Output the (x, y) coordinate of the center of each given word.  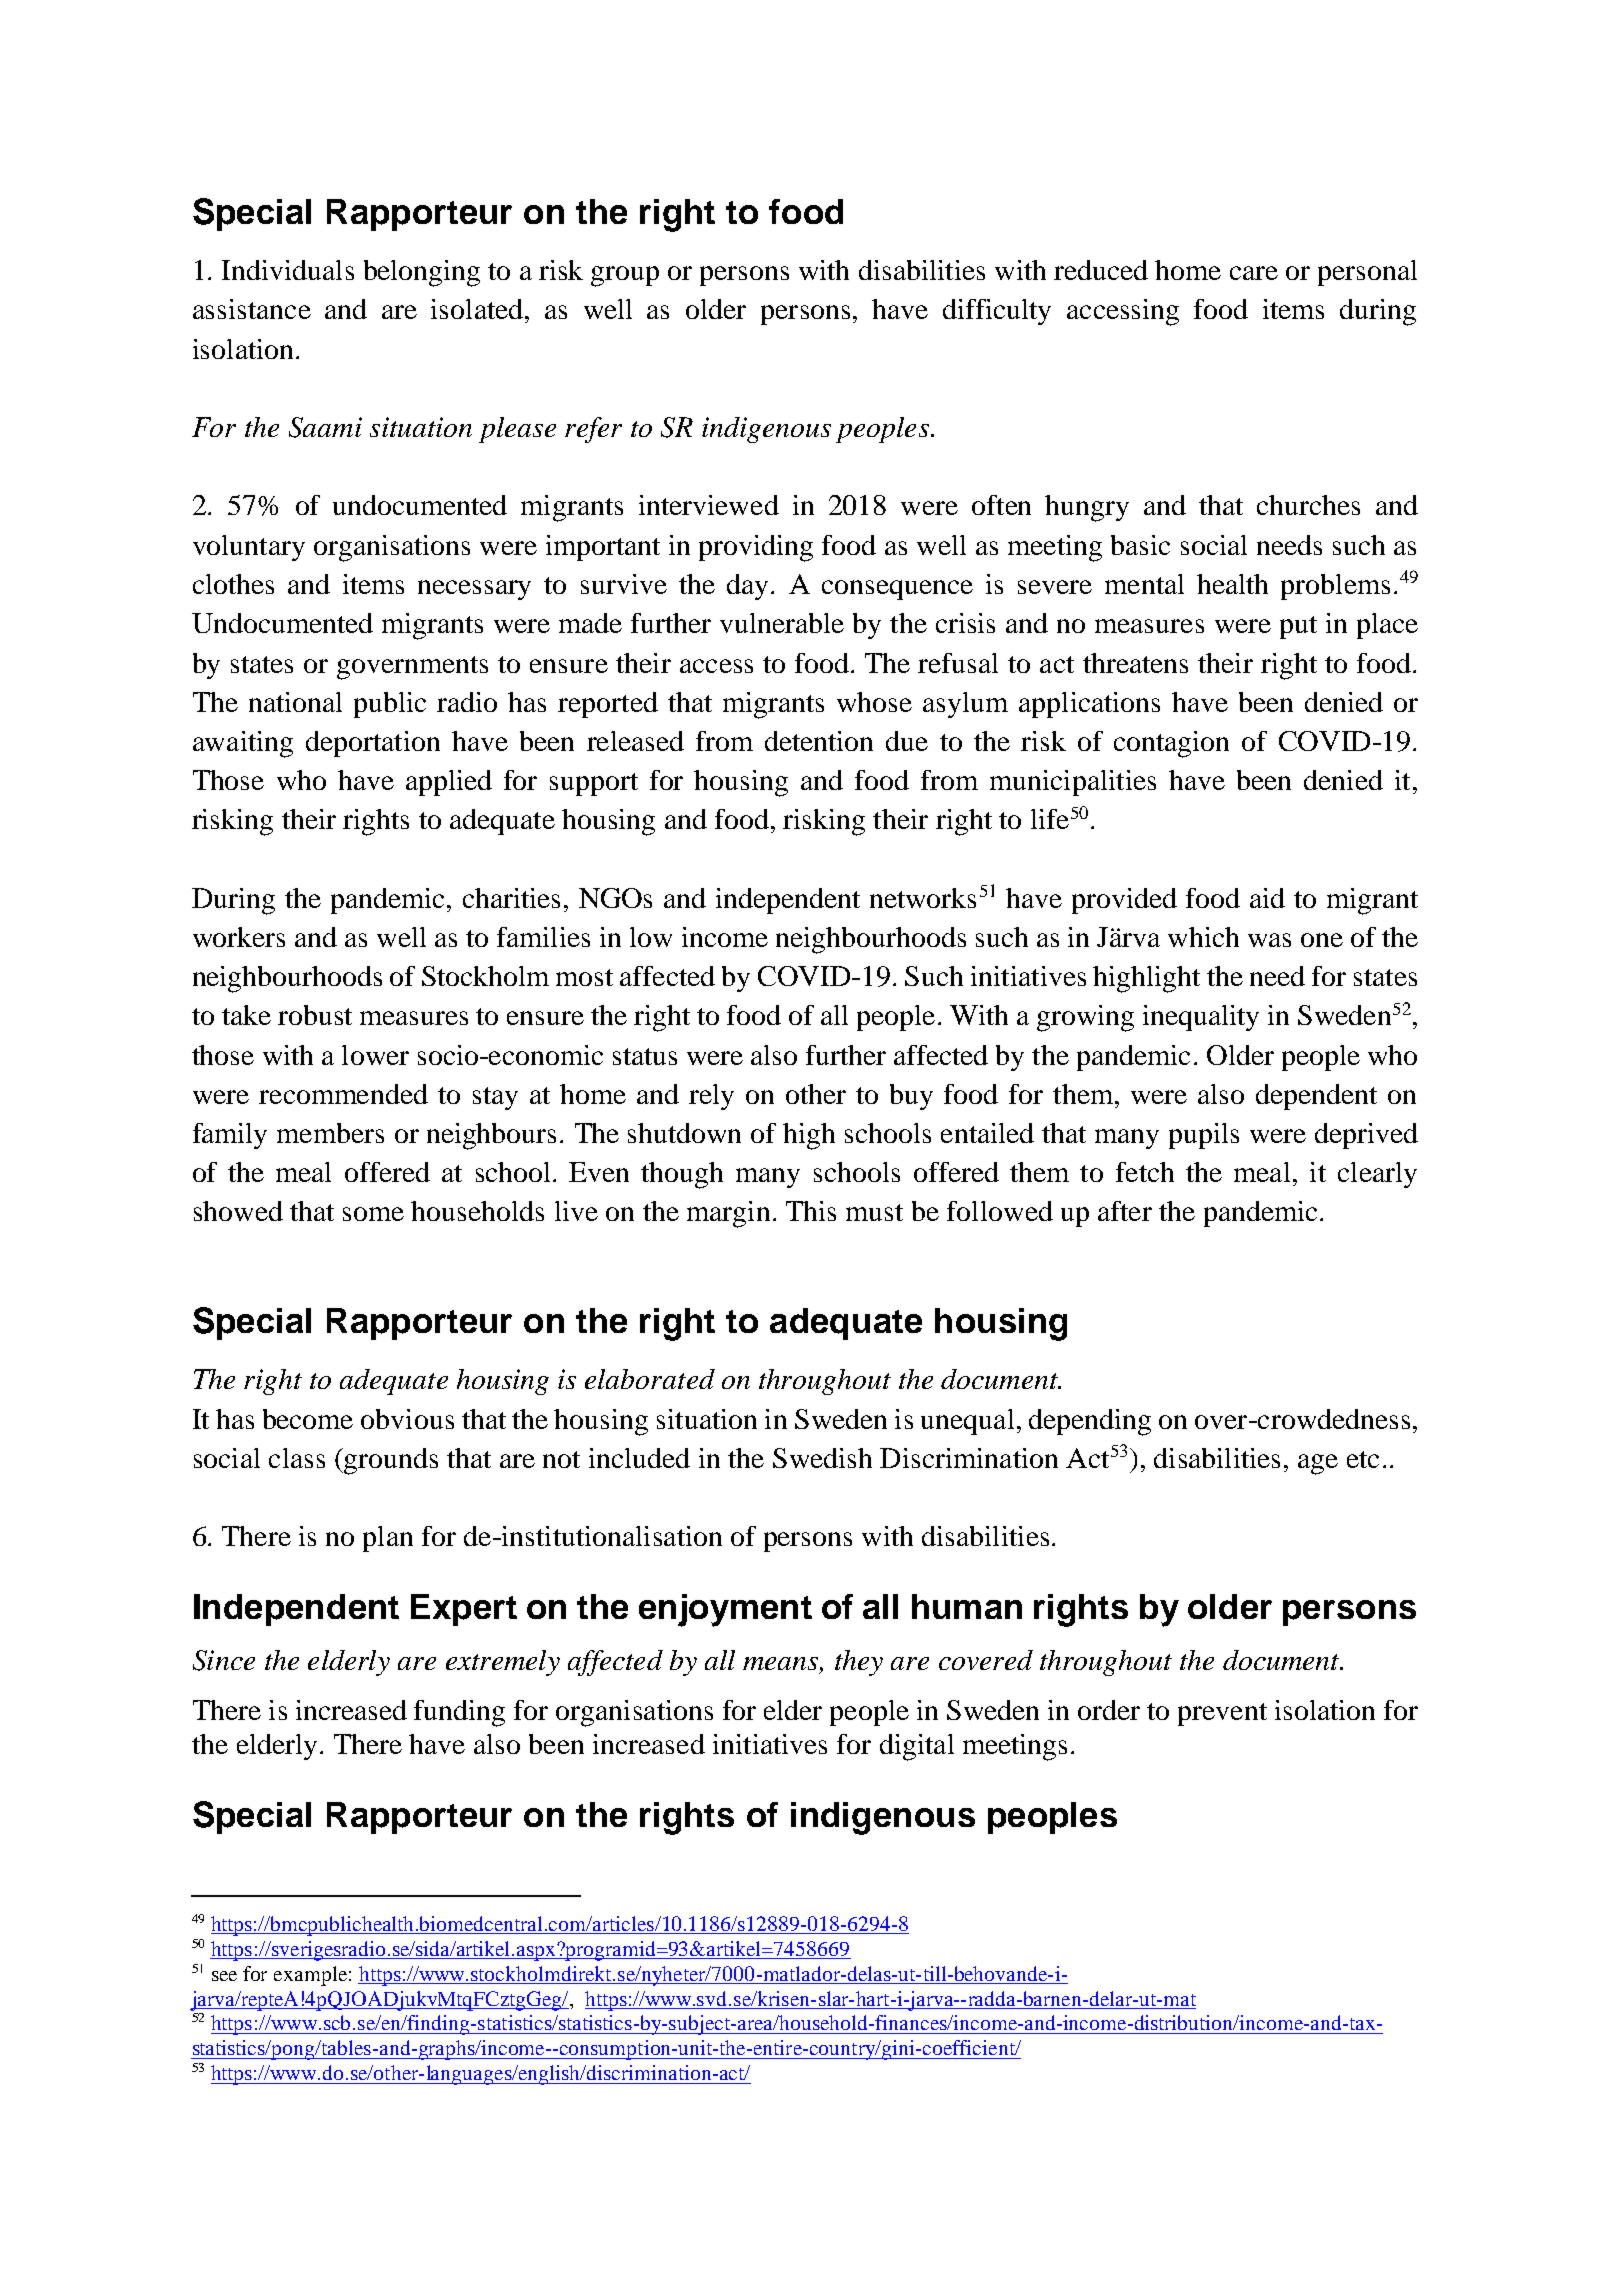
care (1254, 273)
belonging (422, 273)
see (224, 1976)
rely (711, 1097)
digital (917, 1747)
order (1109, 1710)
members (330, 1133)
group (625, 276)
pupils (1204, 1136)
